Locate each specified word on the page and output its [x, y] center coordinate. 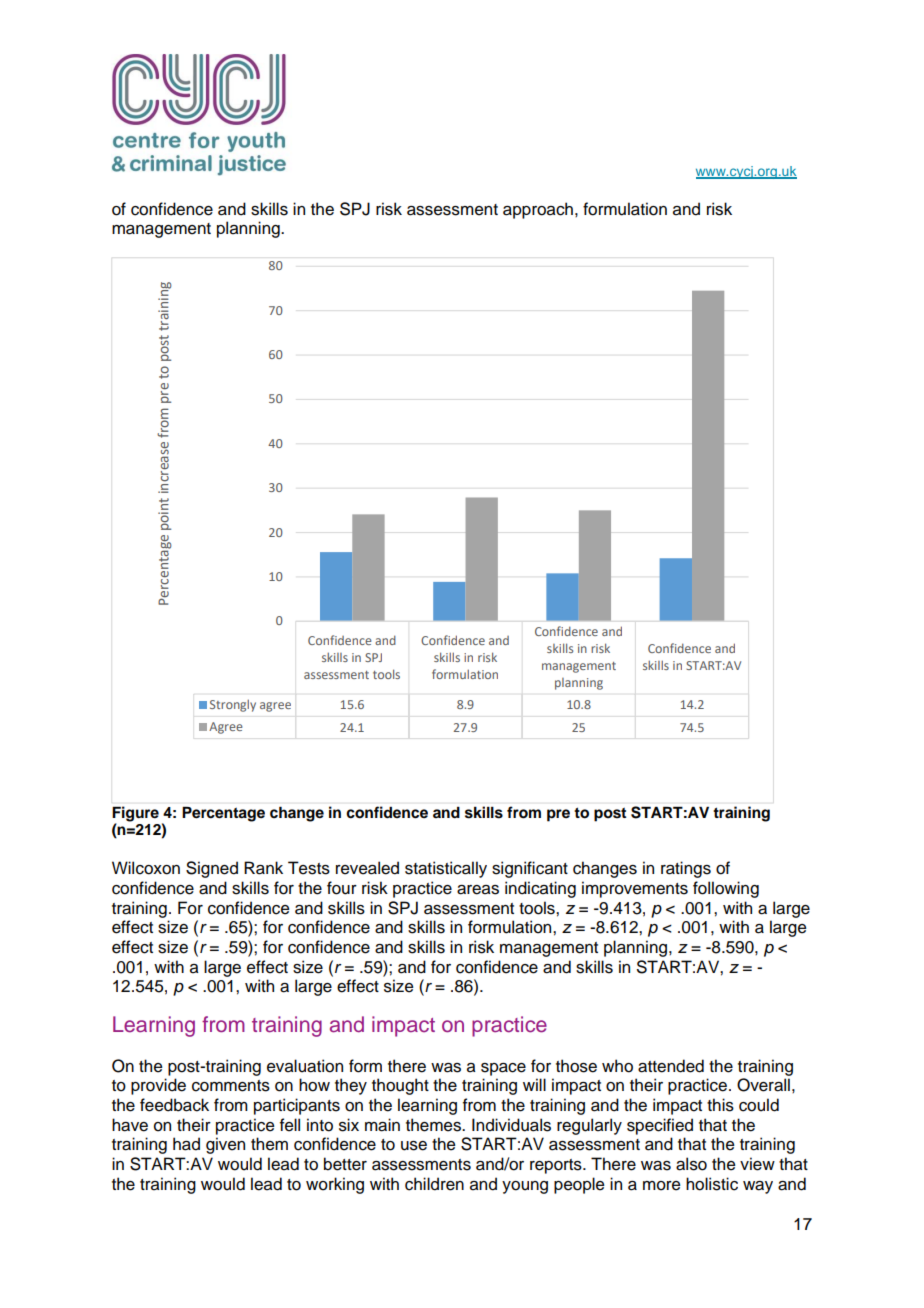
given [225, 1145]
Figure [136, 814]
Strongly [233, 705]
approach [538, 210]
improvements [635, 889]
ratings [686, 869]
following [726, 889]
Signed [212, 869]
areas [478, 890]
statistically [446, 869]
